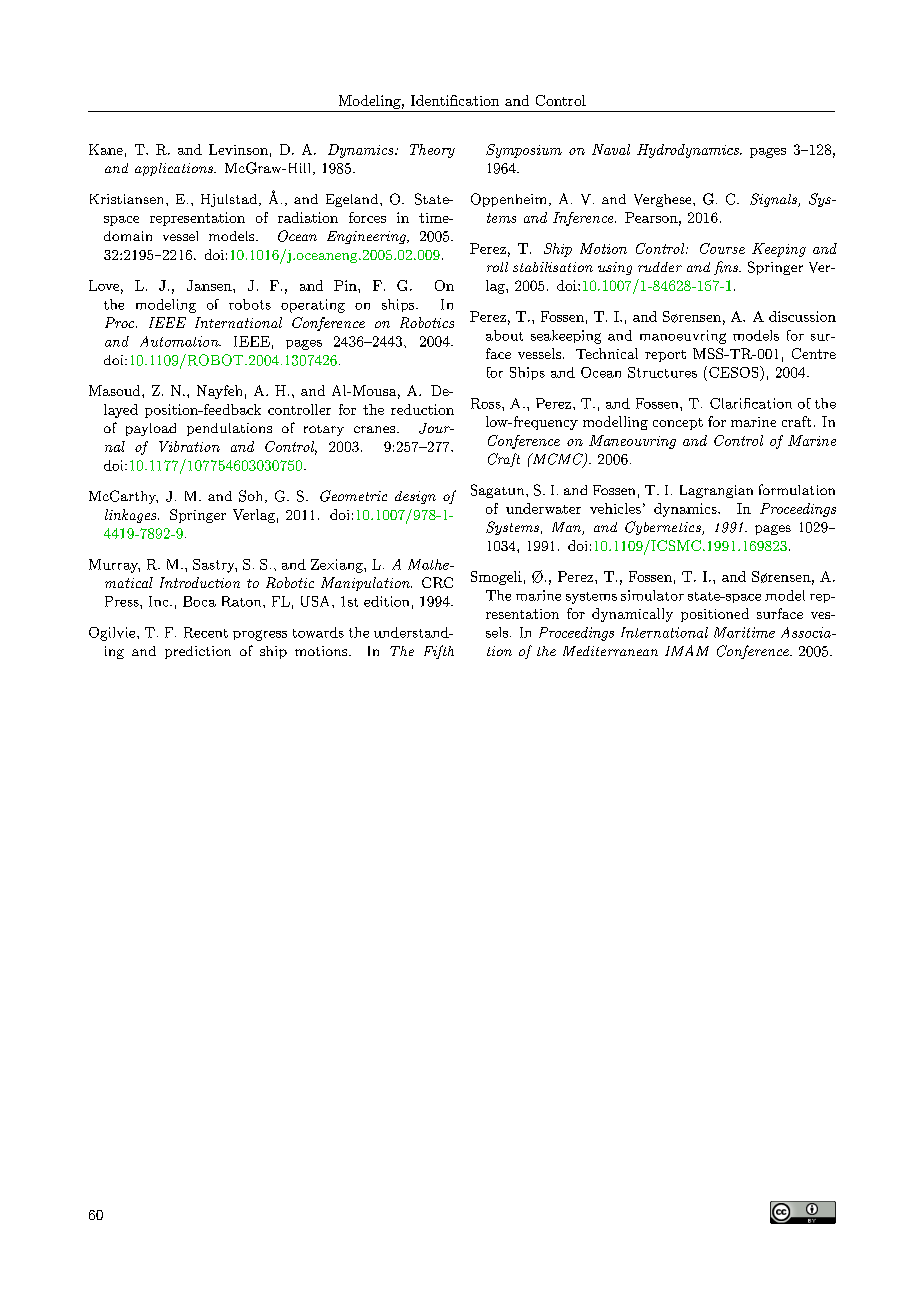 Image resolution: width=924 pixels, height=1308 pixels. I want to click on Signals, so click(774, 200).
